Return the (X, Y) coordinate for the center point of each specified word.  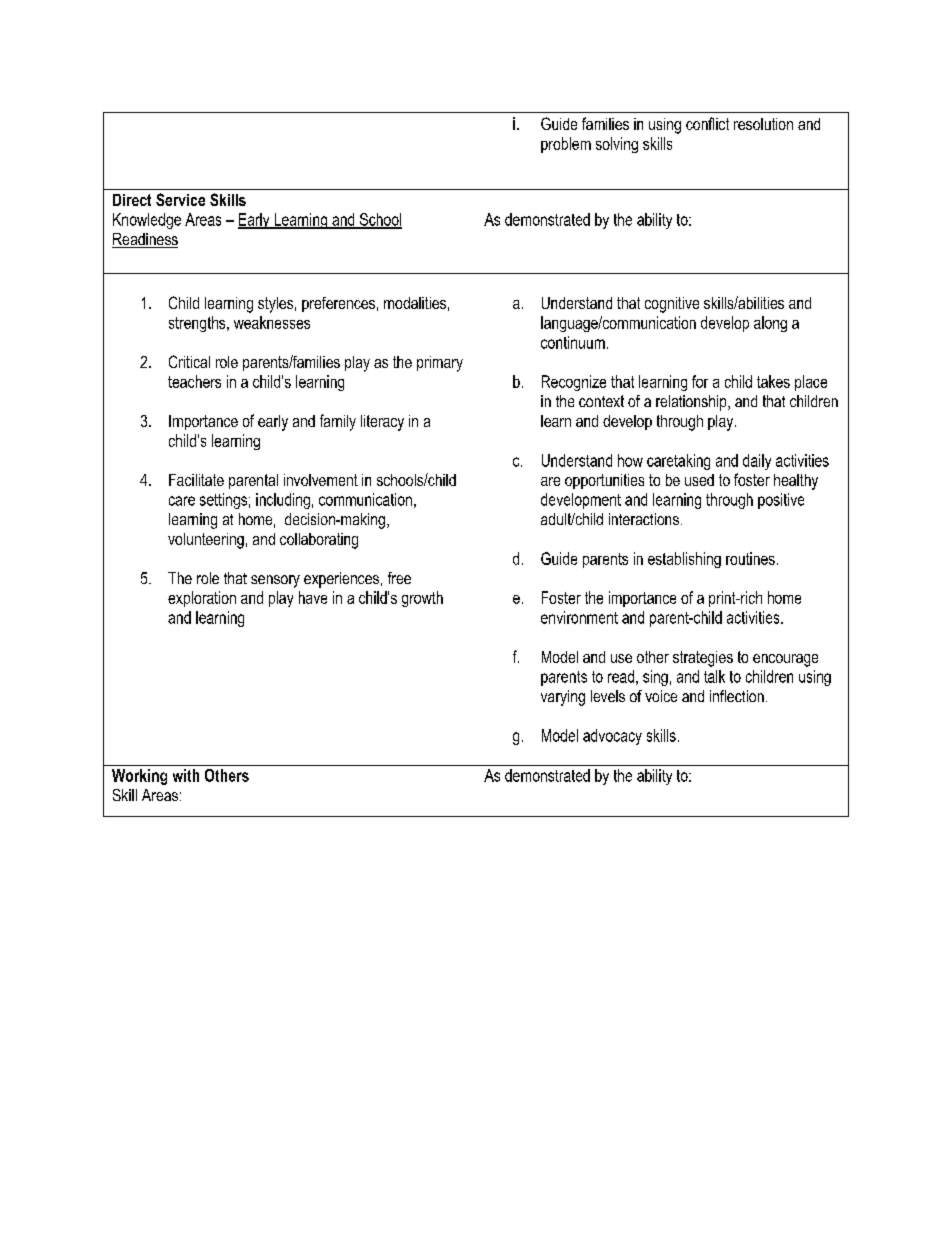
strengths (198, 324)
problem (566, 145)
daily (757, 462)
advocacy (612, 737)
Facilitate (196, 480)
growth (422, 599)
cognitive (672, 305)
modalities (415, 303)
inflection (737, 696)
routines (750, 558)
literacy (382, 423)
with (186, 775)
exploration (202, 599)
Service (180, 199)
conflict (707, 123)
